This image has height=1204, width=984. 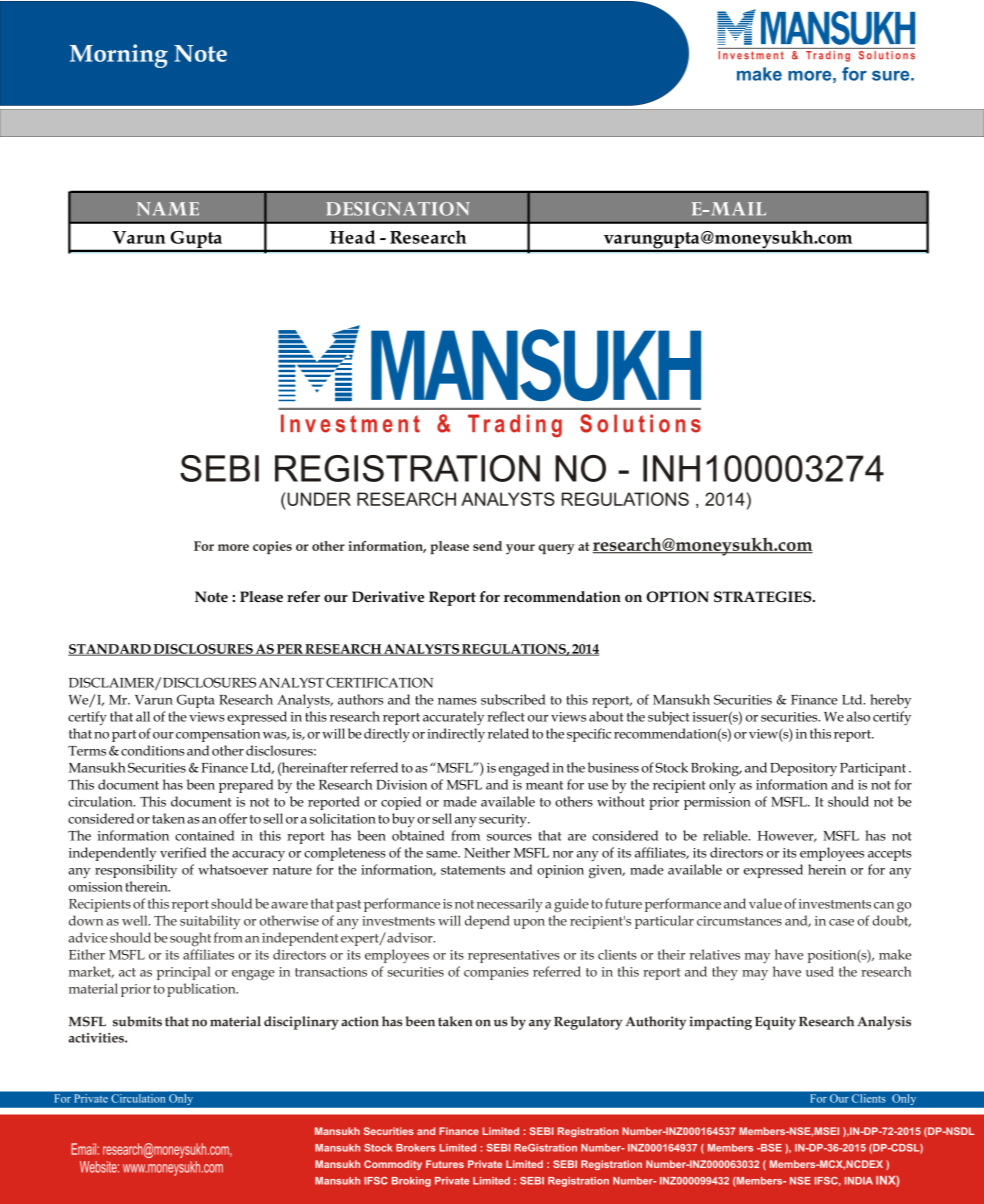 I want to click on value, so click(x=765, y=903).
